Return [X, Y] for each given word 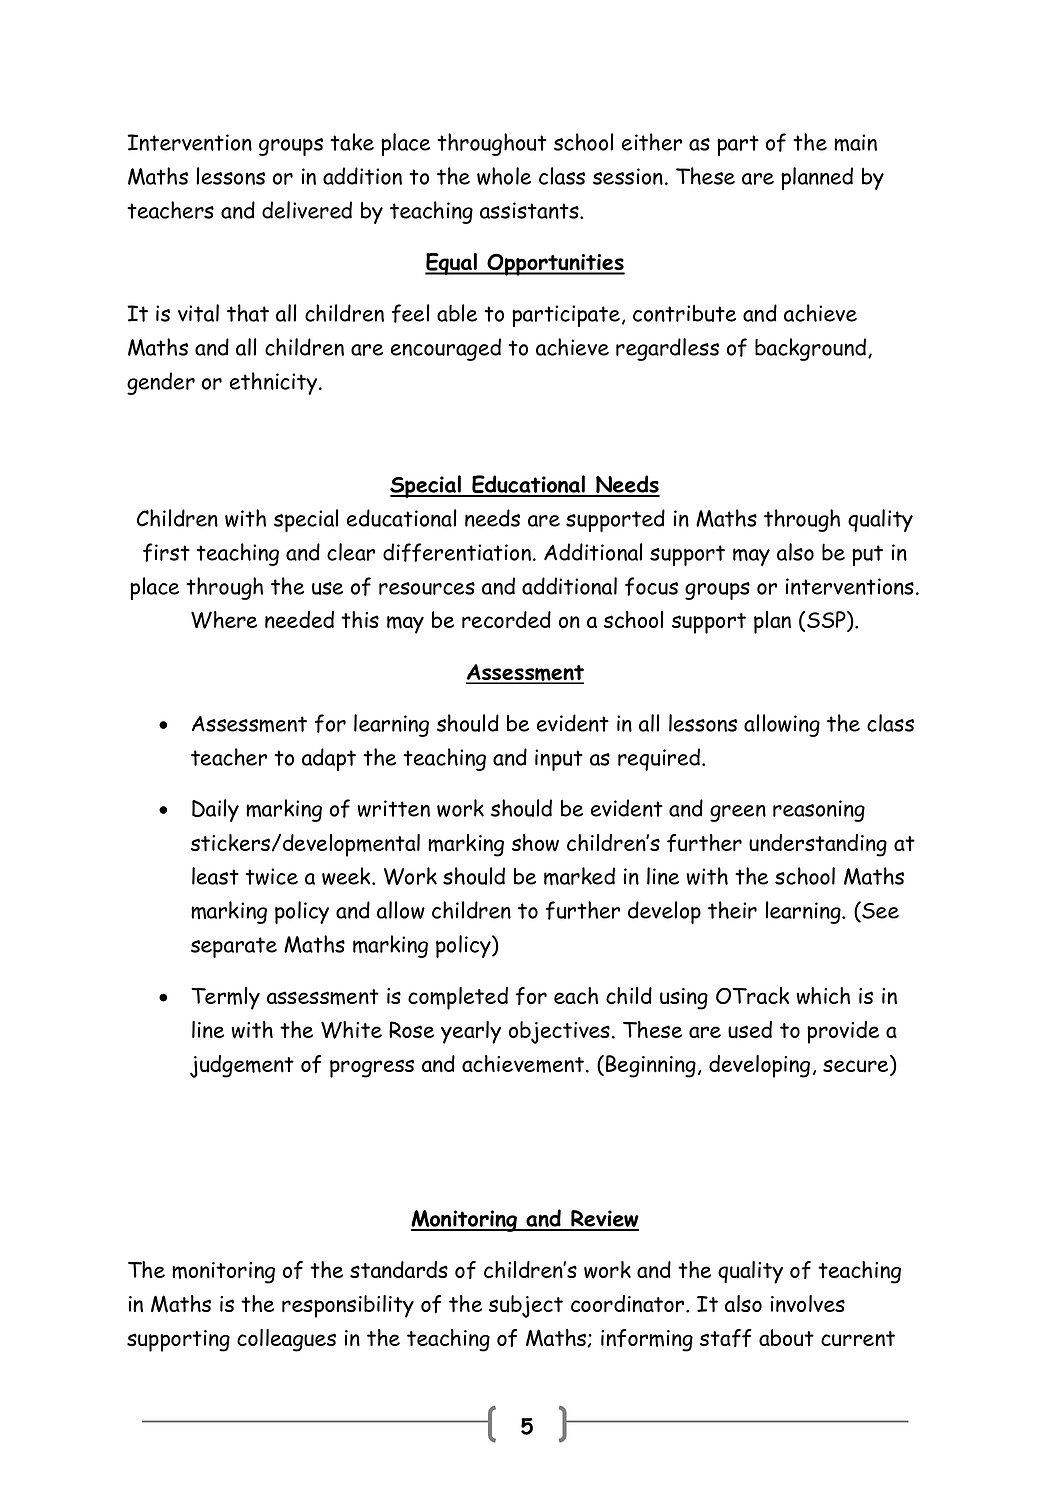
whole [504, 176]
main [855, 142]
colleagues [286, 1340]
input [559, 760]
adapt [329, 759]
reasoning [819, 811]
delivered [307, 210]
